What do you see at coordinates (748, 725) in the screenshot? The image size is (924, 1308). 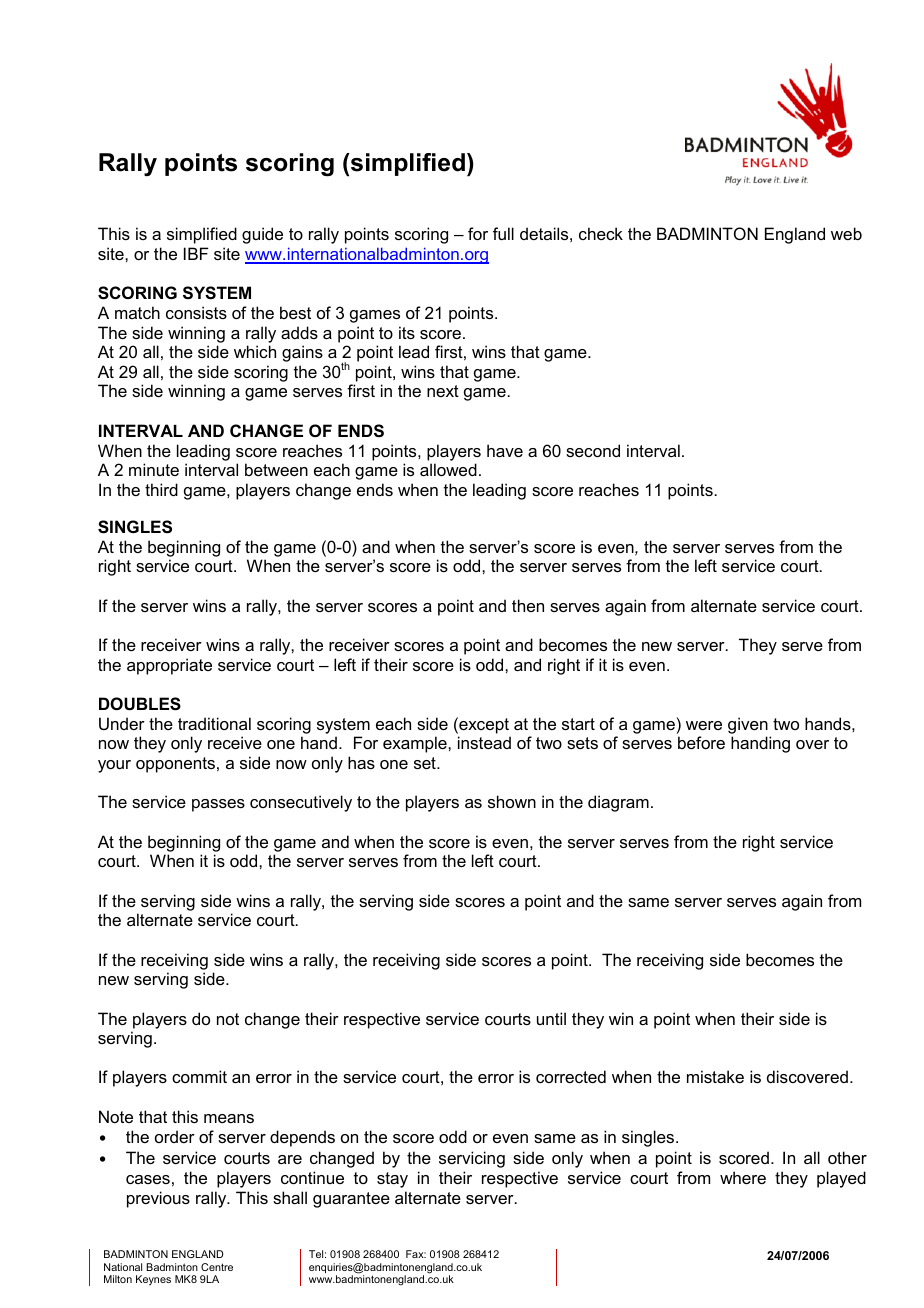 I see `given` at bounding box center [748, 725].
